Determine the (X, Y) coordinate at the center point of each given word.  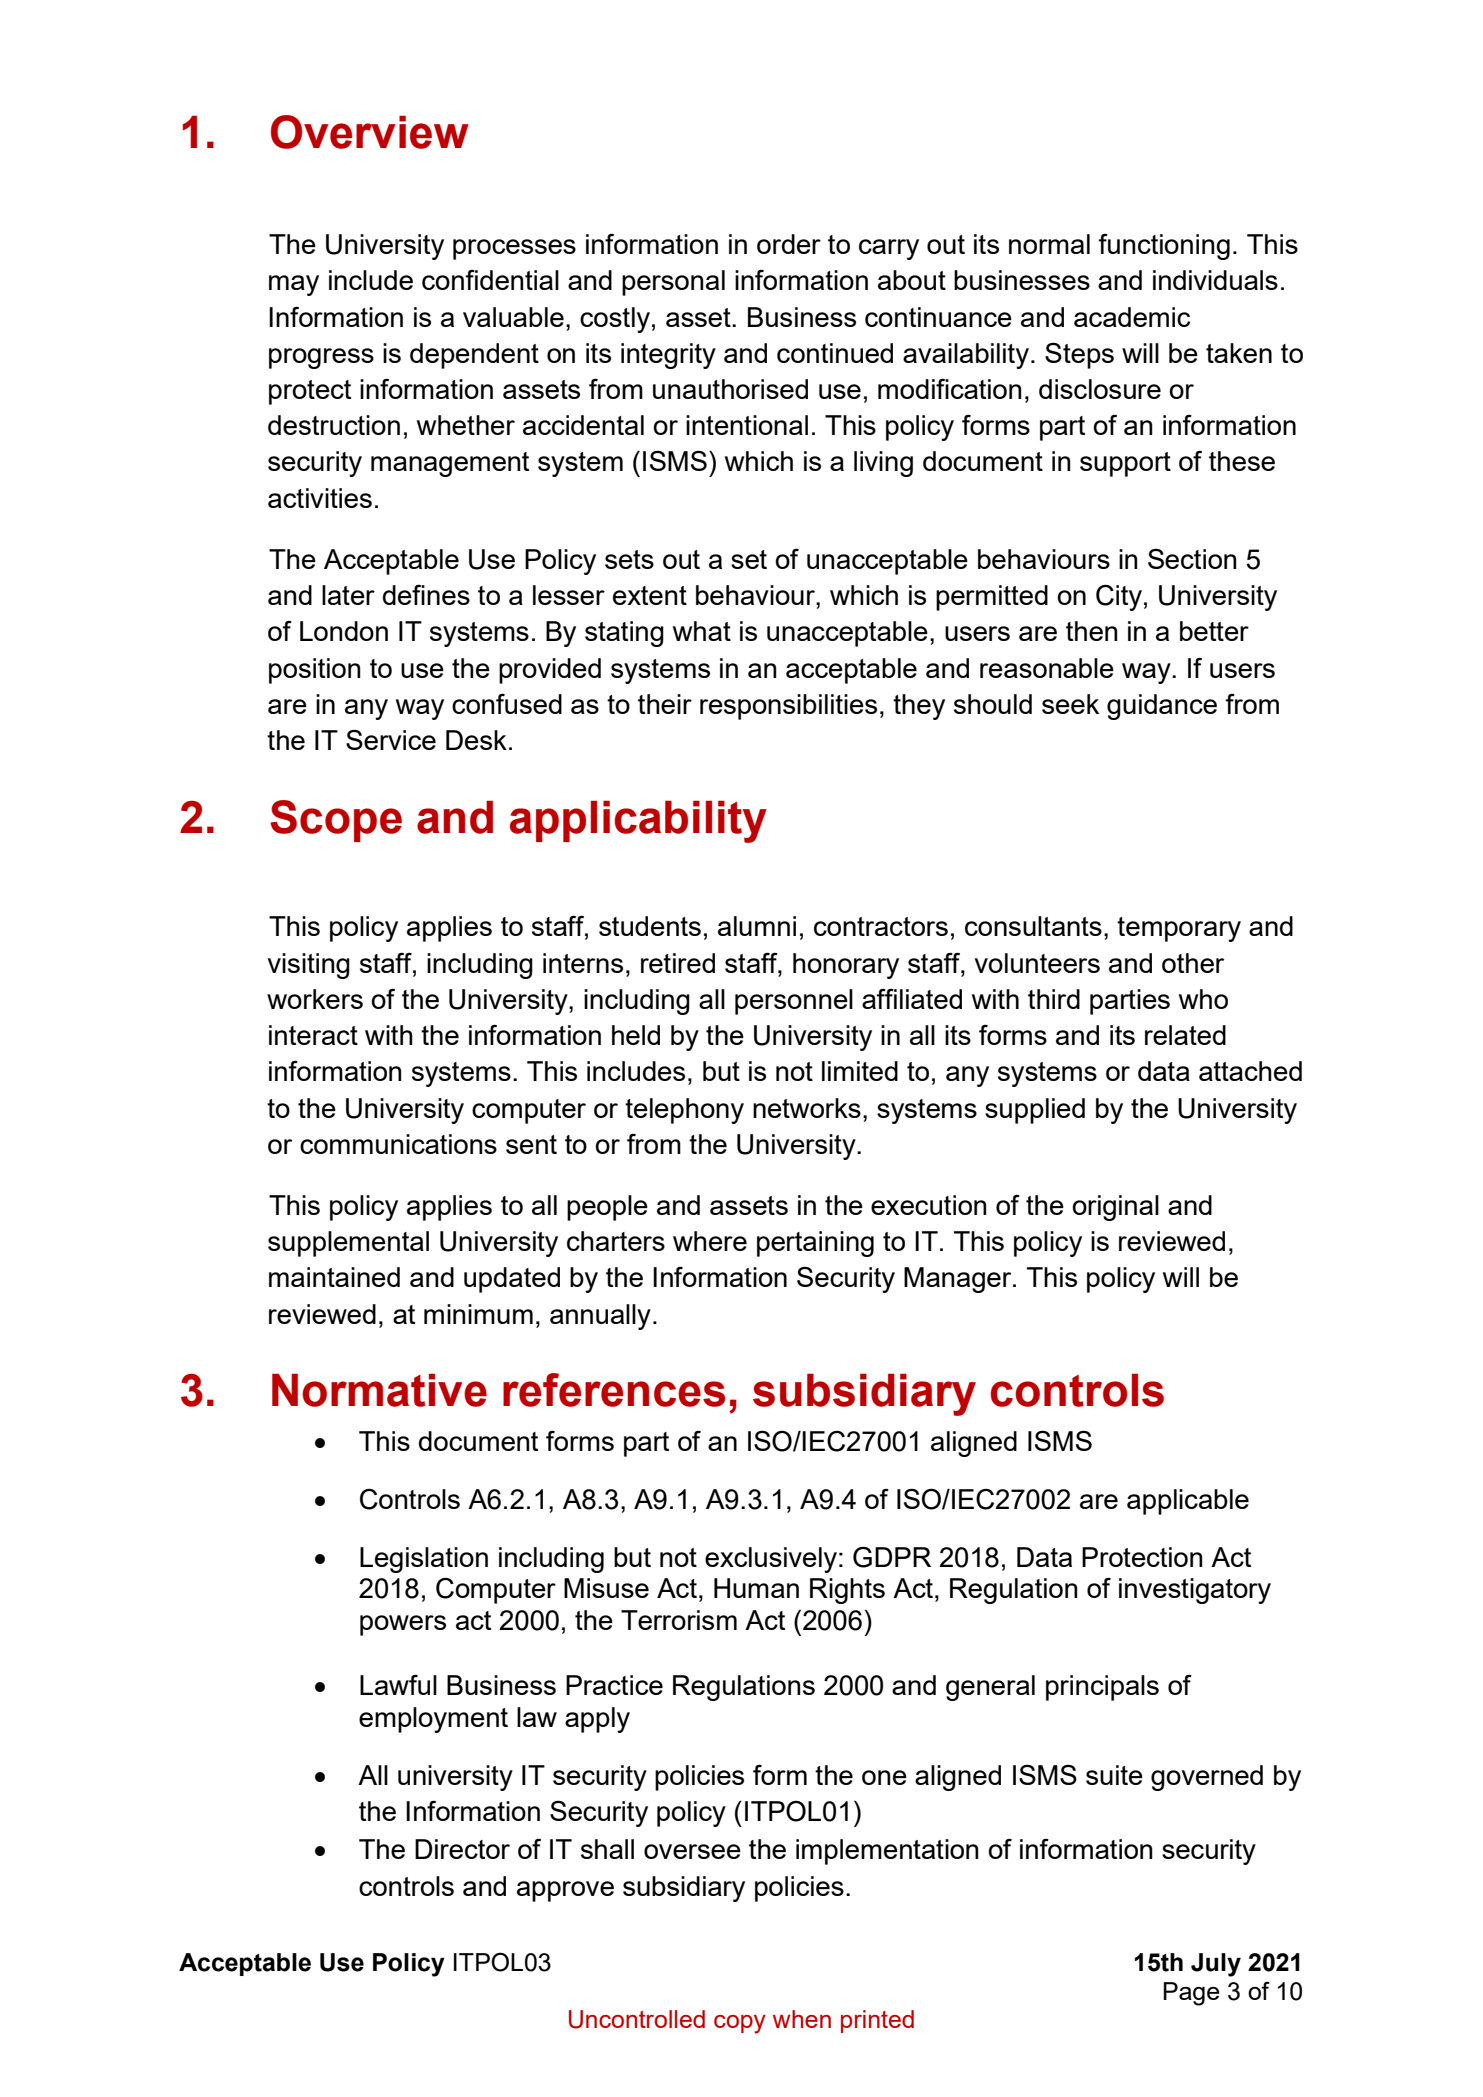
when (802, 2019)
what (702, 631)
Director (462, 1849)
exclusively (771, 1560)
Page (1191, 1994)
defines (426, 595)
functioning (1164, 247)
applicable (1188, 1502)
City (1119, 598)
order (789, 244)
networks (807, 1108)
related (1185, 1035)
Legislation (424, 1560)
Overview (370, 132)
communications (398, 1144)
